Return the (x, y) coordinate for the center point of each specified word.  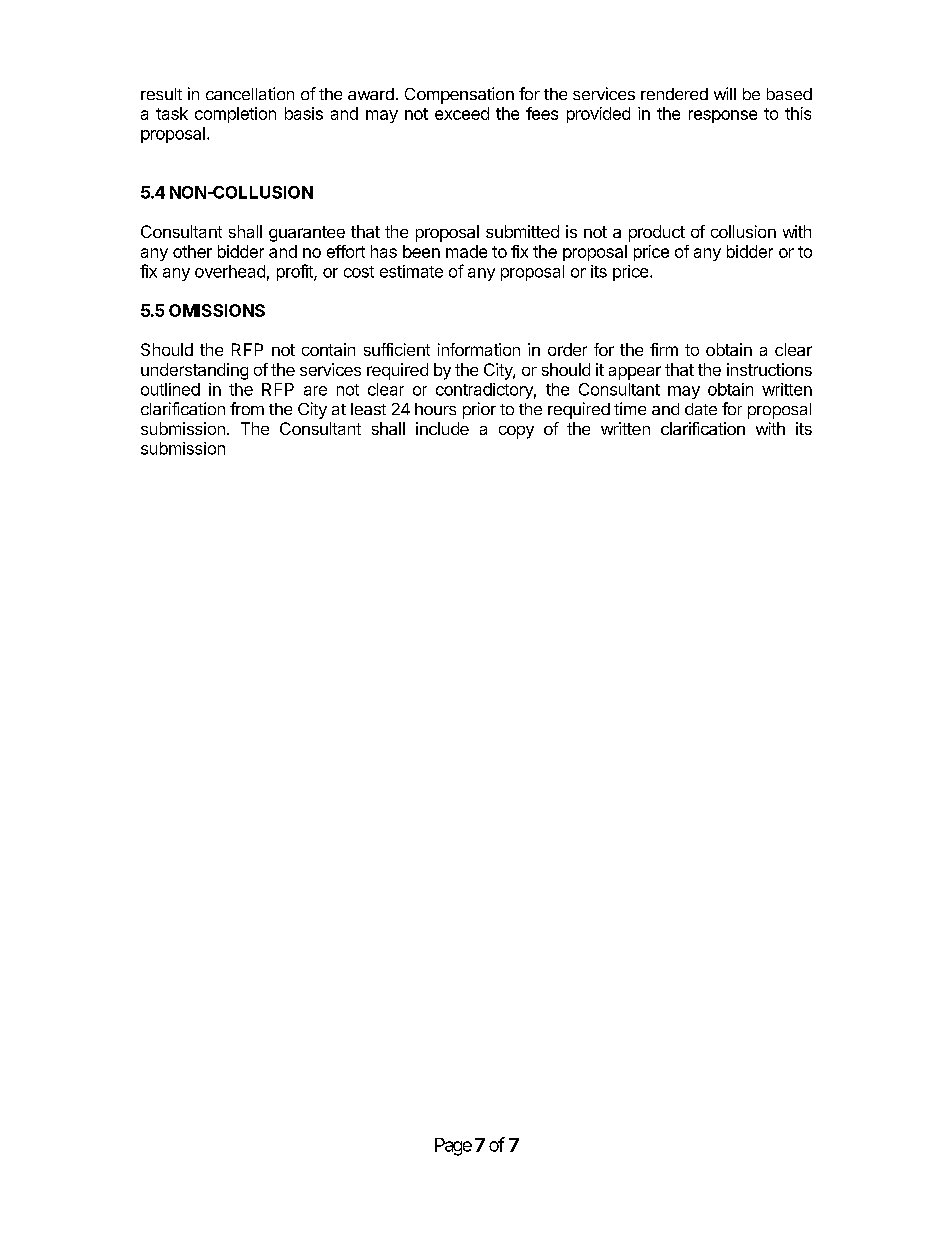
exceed (462, 113)
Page (453, 1147)
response (723, 116)
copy (516, 432)
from (247, 408)
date (701, 409)
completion (235, 115)
